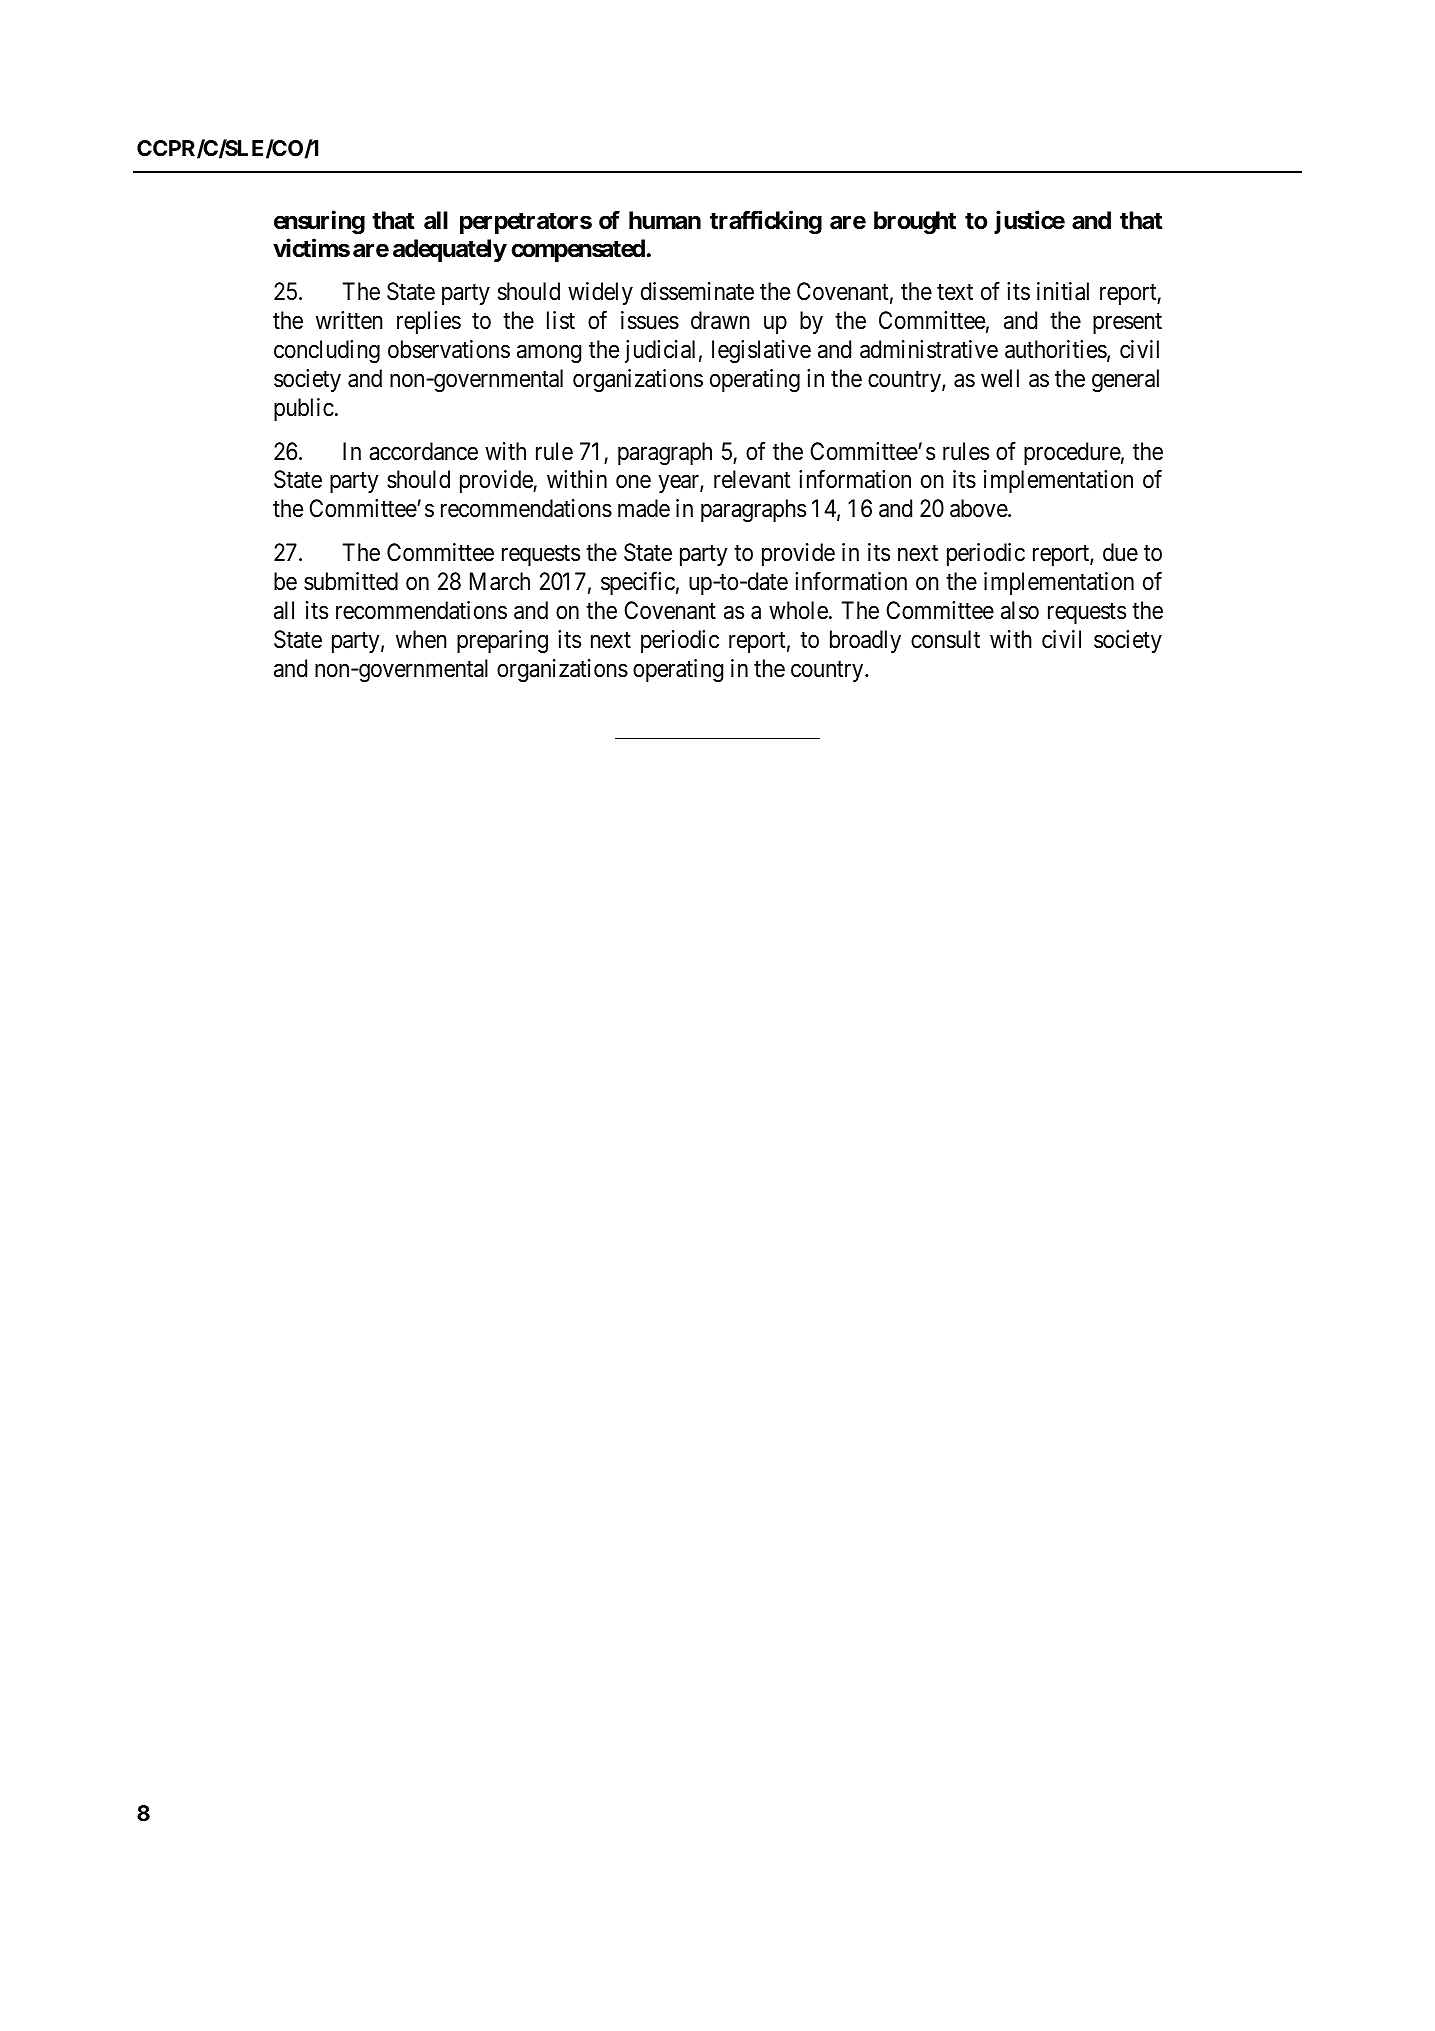  What do you see at coordinates (915, 222) in the screenshot?
I see `brought` at bounding box center [915, 222].
